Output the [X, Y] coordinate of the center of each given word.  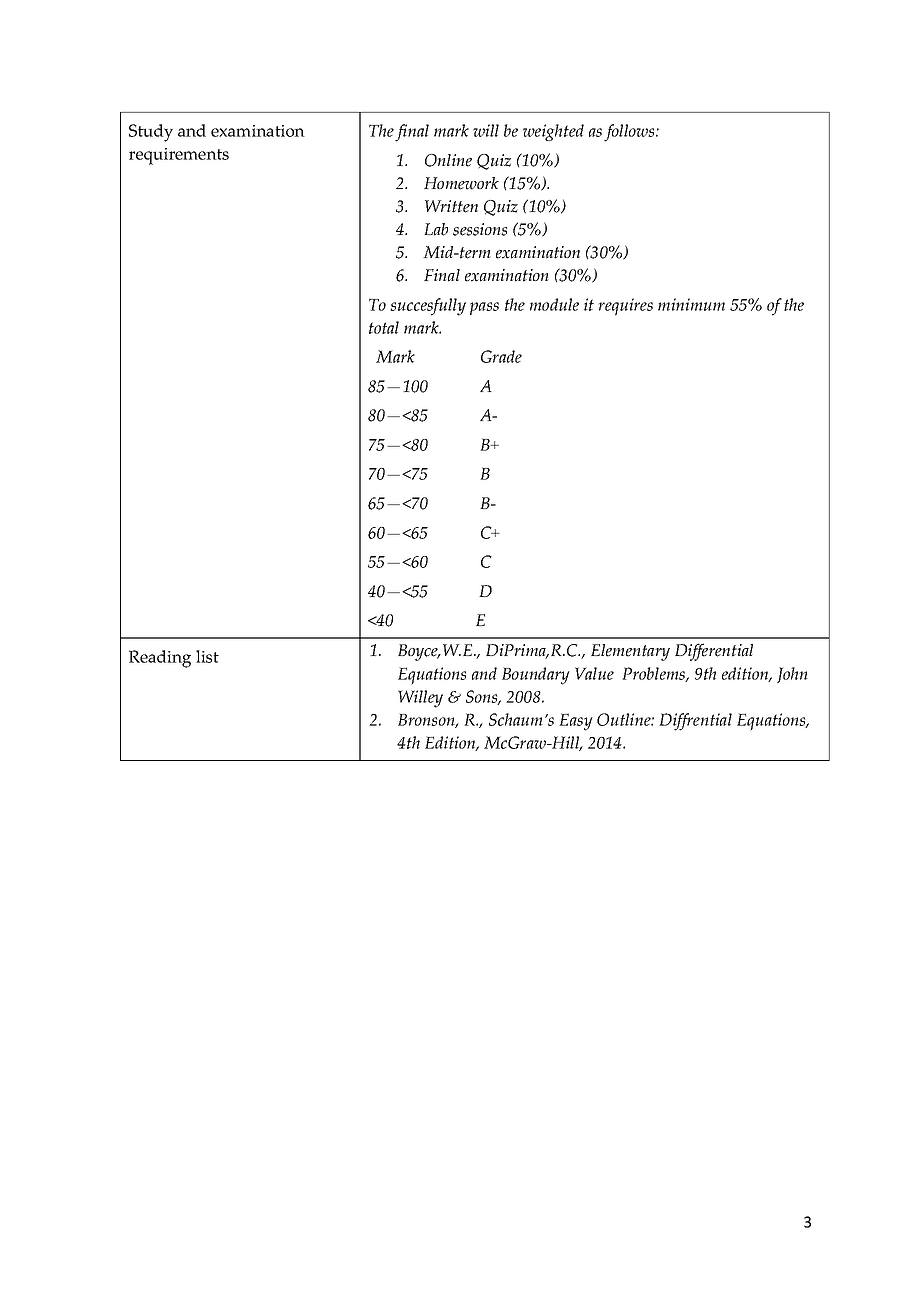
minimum [691, 304]
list [207, 656]
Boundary [536, 676]
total [384, 327]
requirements [179, 156]
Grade [501, 356]
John [792, 675]
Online [448, 160]
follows [630, 133]
